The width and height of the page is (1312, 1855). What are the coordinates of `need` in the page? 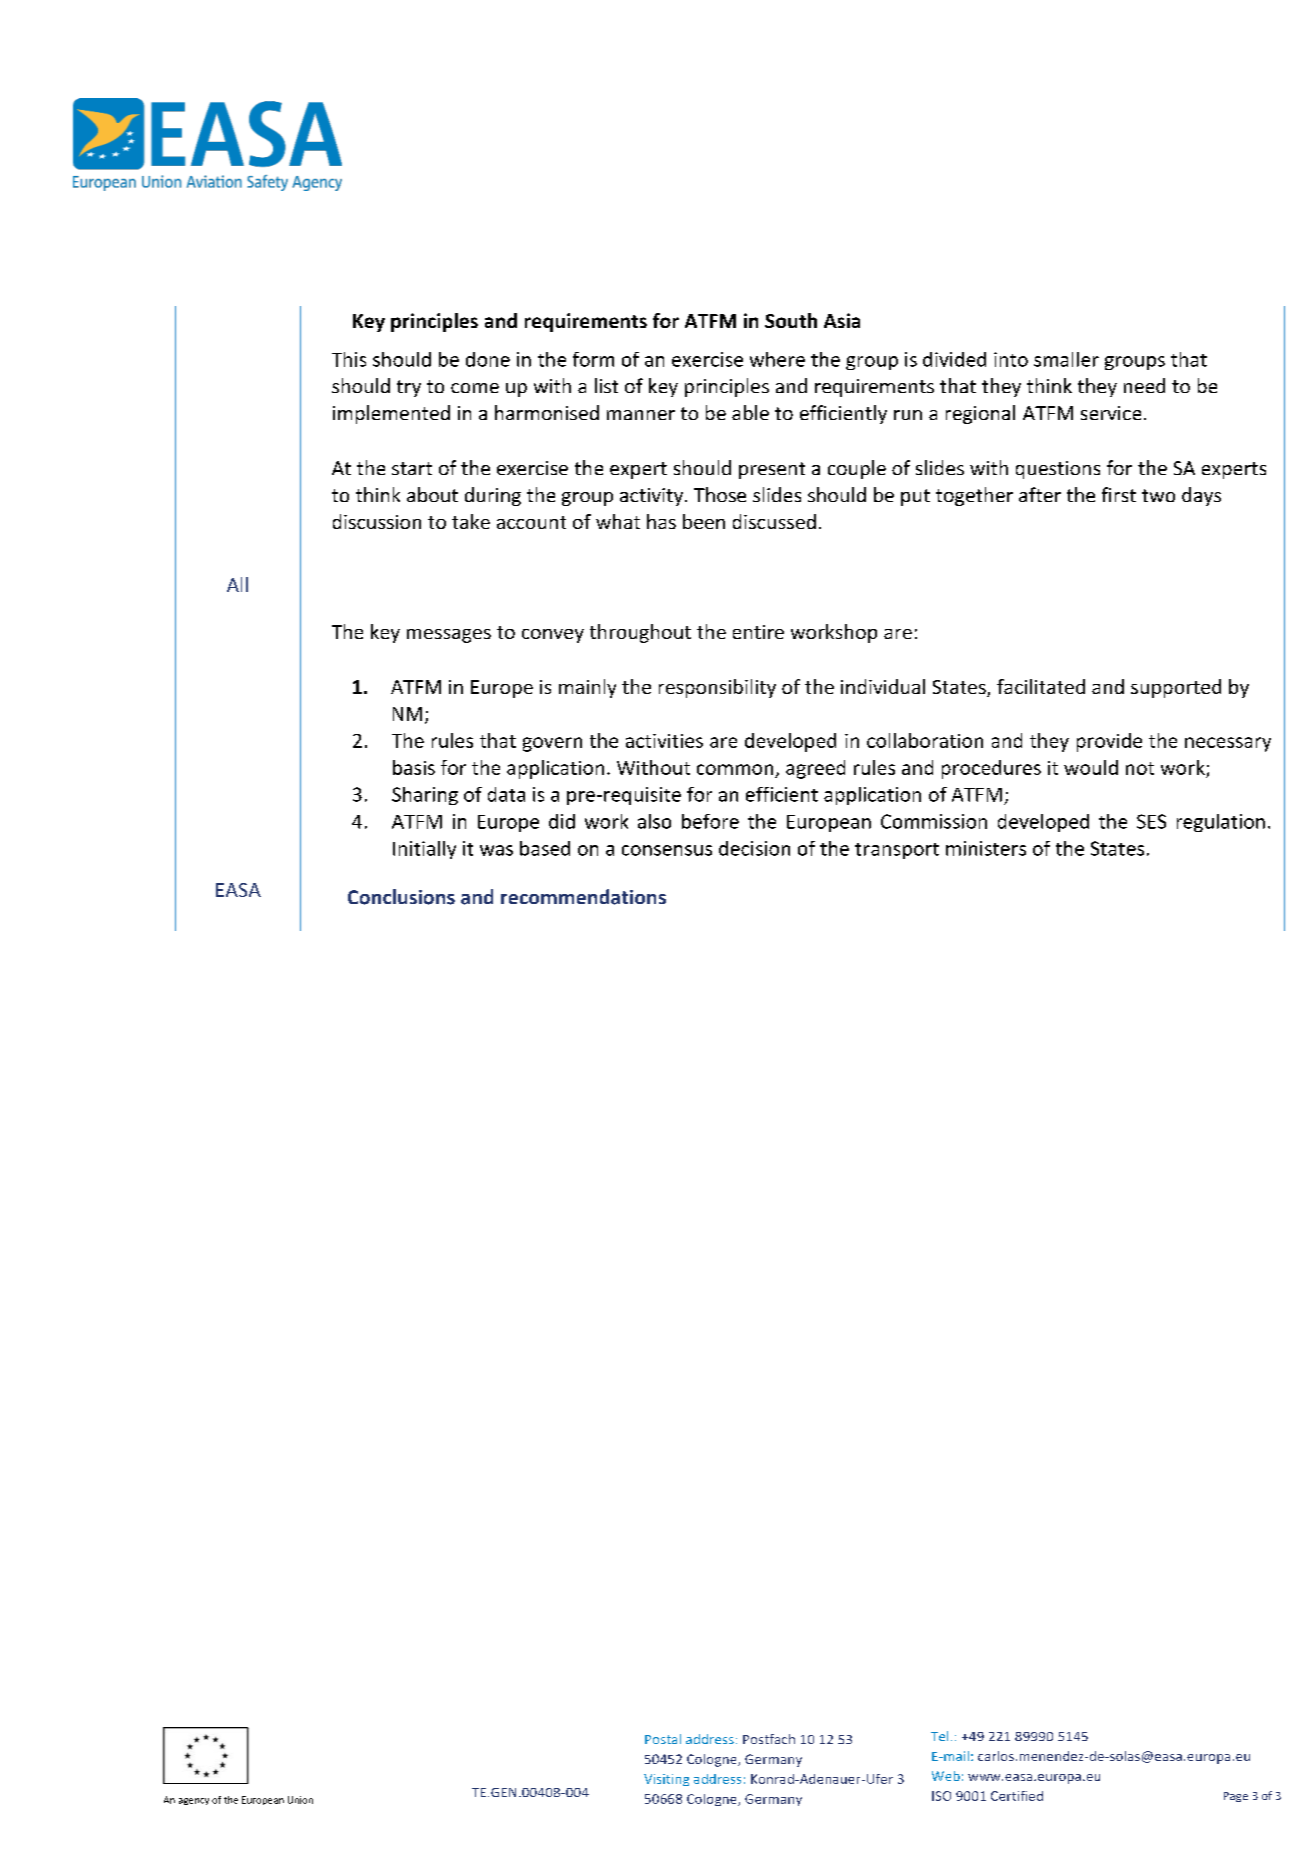 It's located at (1144, 385).
